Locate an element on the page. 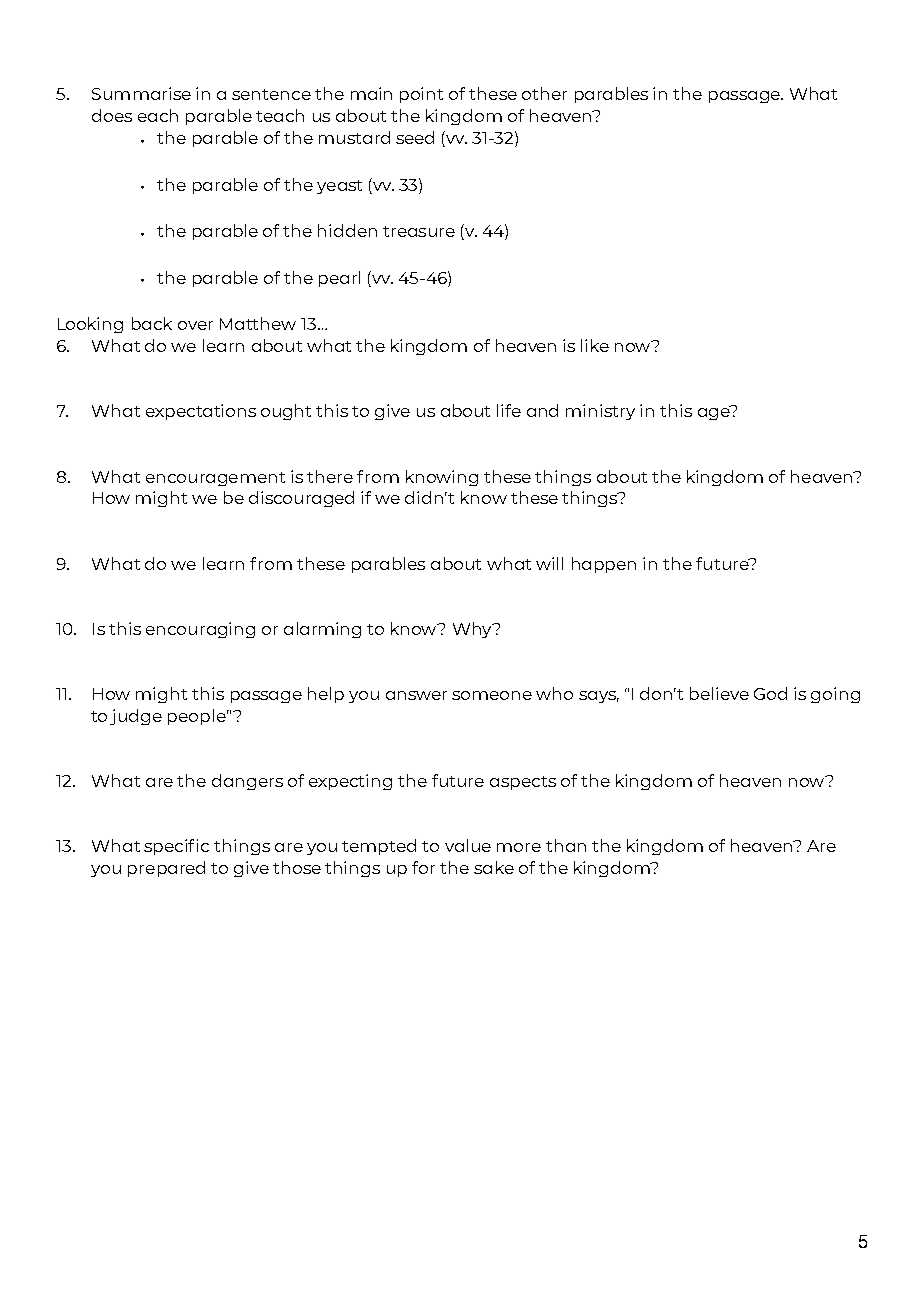  specific is located at coordinates (176, 847).
